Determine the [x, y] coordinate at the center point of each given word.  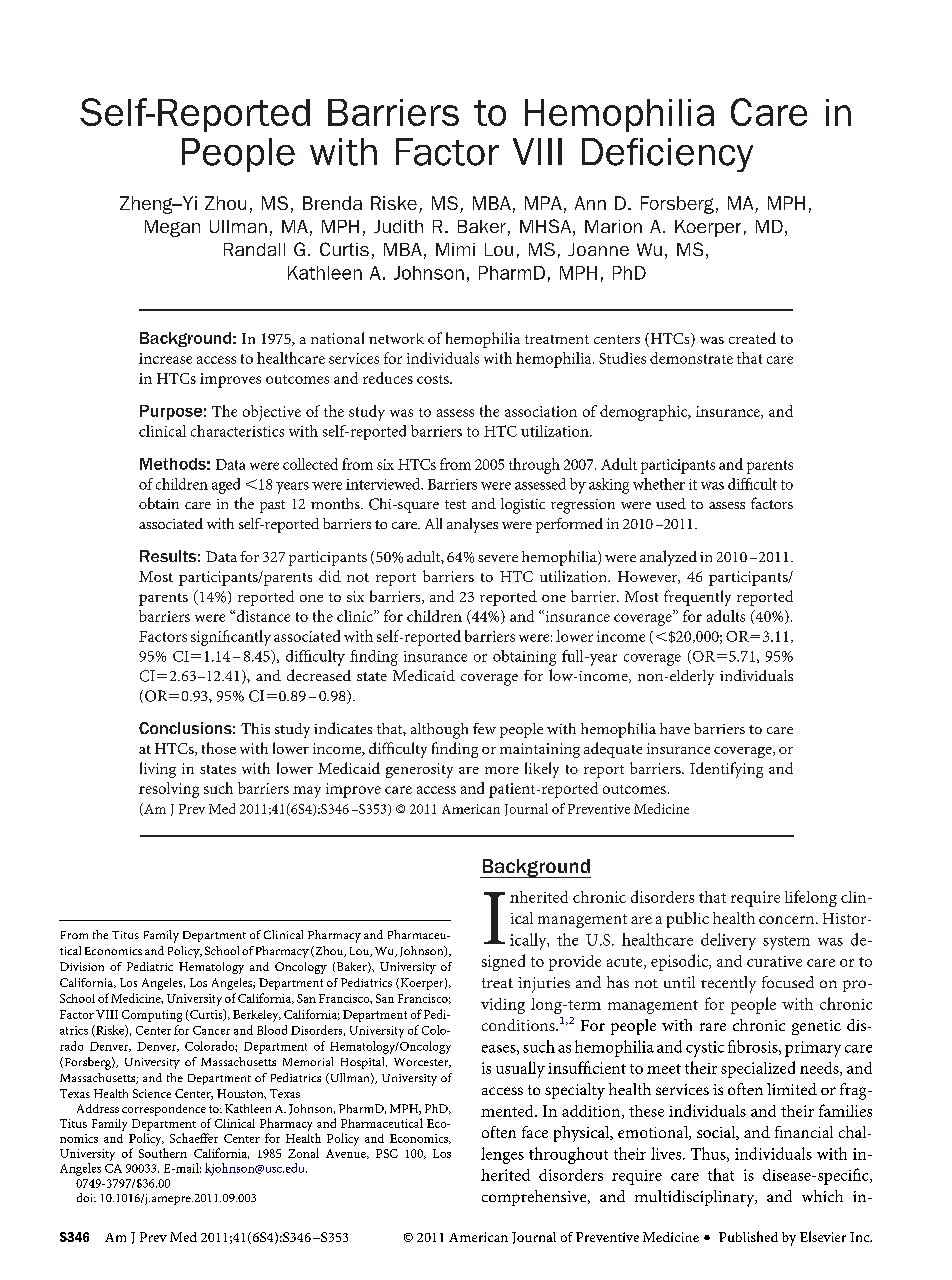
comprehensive [535, 1198]
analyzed [668, 558]
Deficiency [667, 155]
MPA [543, 203]
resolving [169, 790]
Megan [172, 228]
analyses [472, 525]
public [688, 920]
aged [226, 486]
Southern [163, 1153]
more [502, 770]
